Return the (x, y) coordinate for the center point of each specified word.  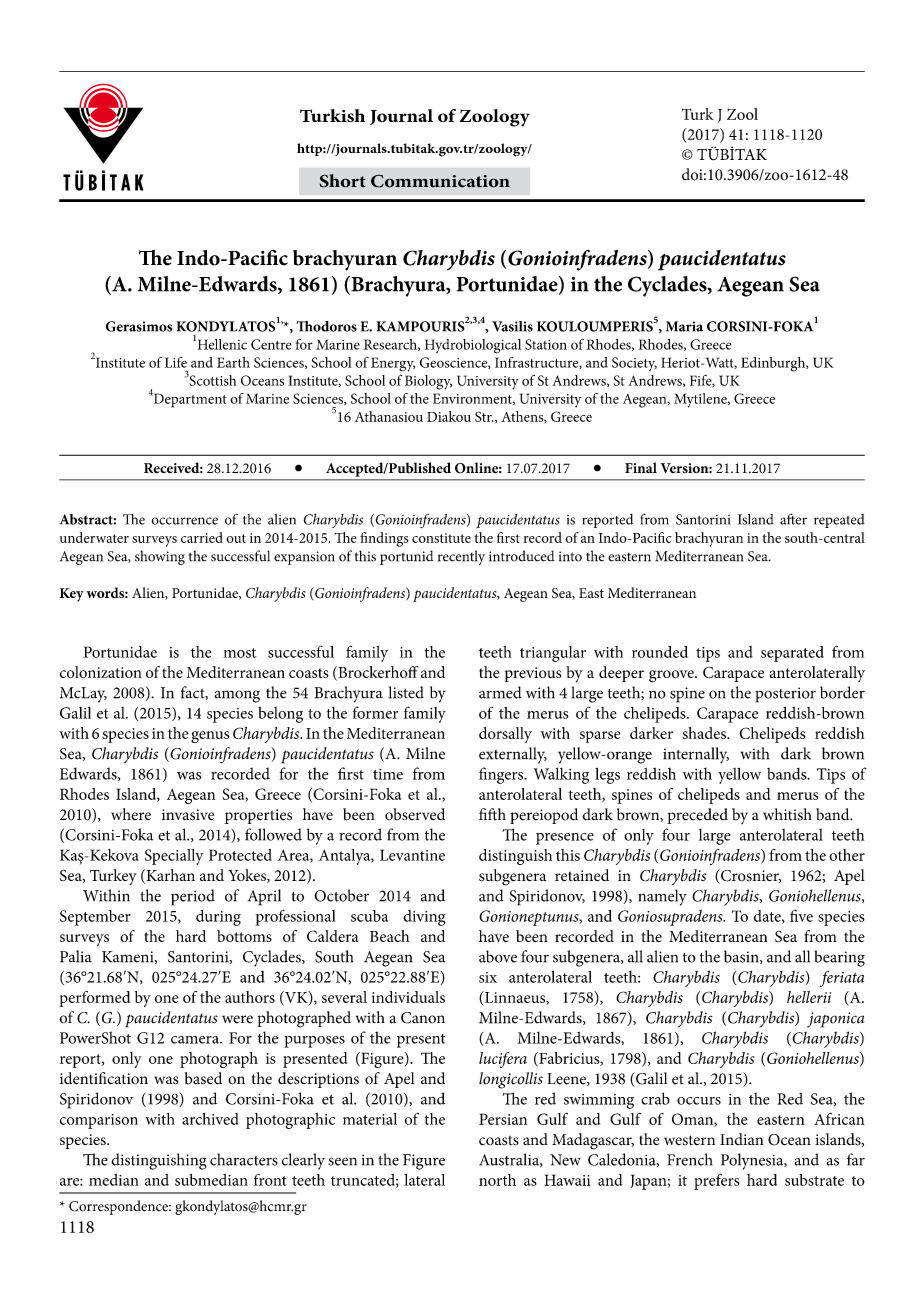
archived (210, 1119)
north (497, 1180)
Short (343, 181)
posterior (785, 695)
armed (500, 692)
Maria (684, 326)
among (237, 696)
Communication (440, 181)
